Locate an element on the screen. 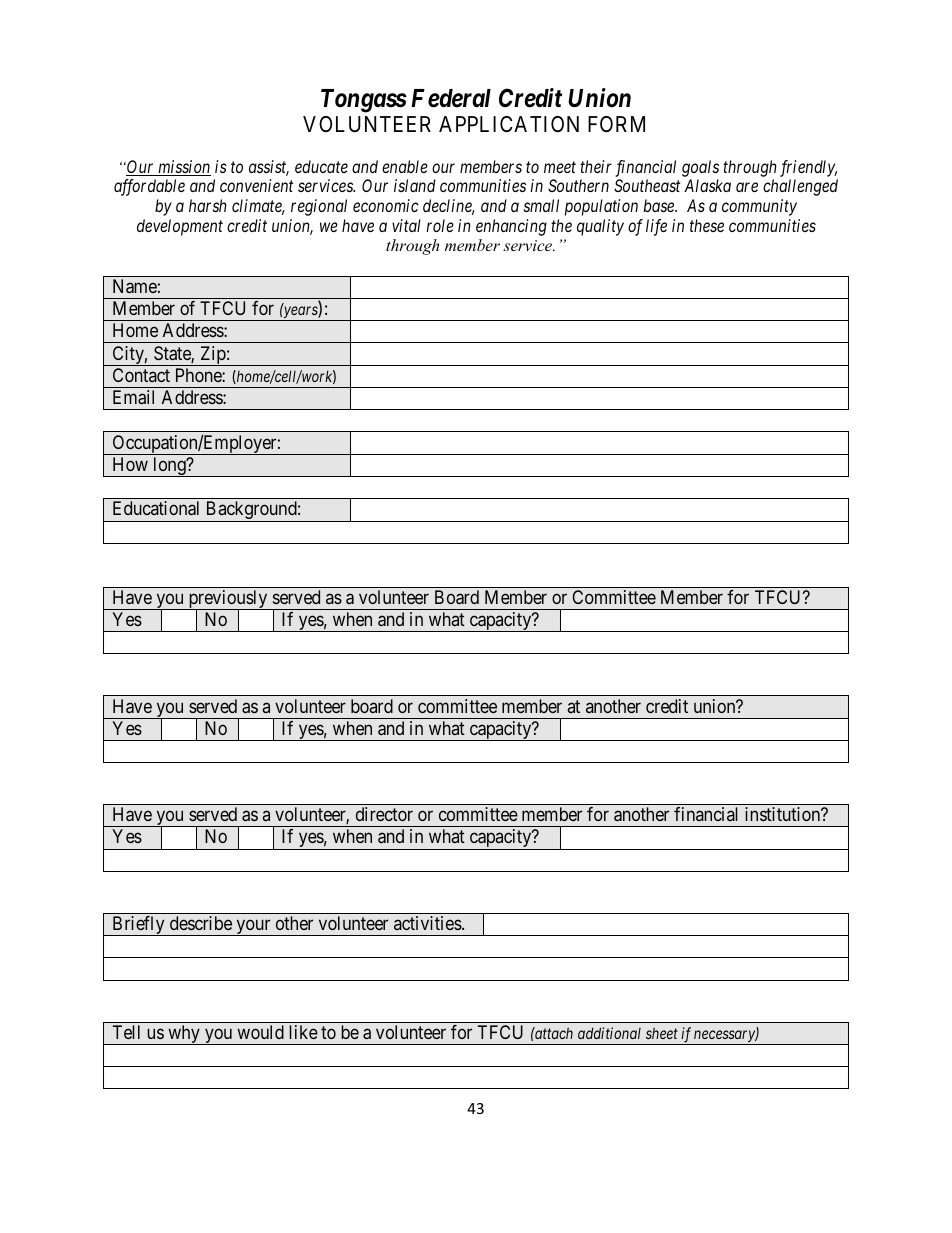 This screenshot has height=1233, width=952. Educational is located at coordinates (156, 508).
